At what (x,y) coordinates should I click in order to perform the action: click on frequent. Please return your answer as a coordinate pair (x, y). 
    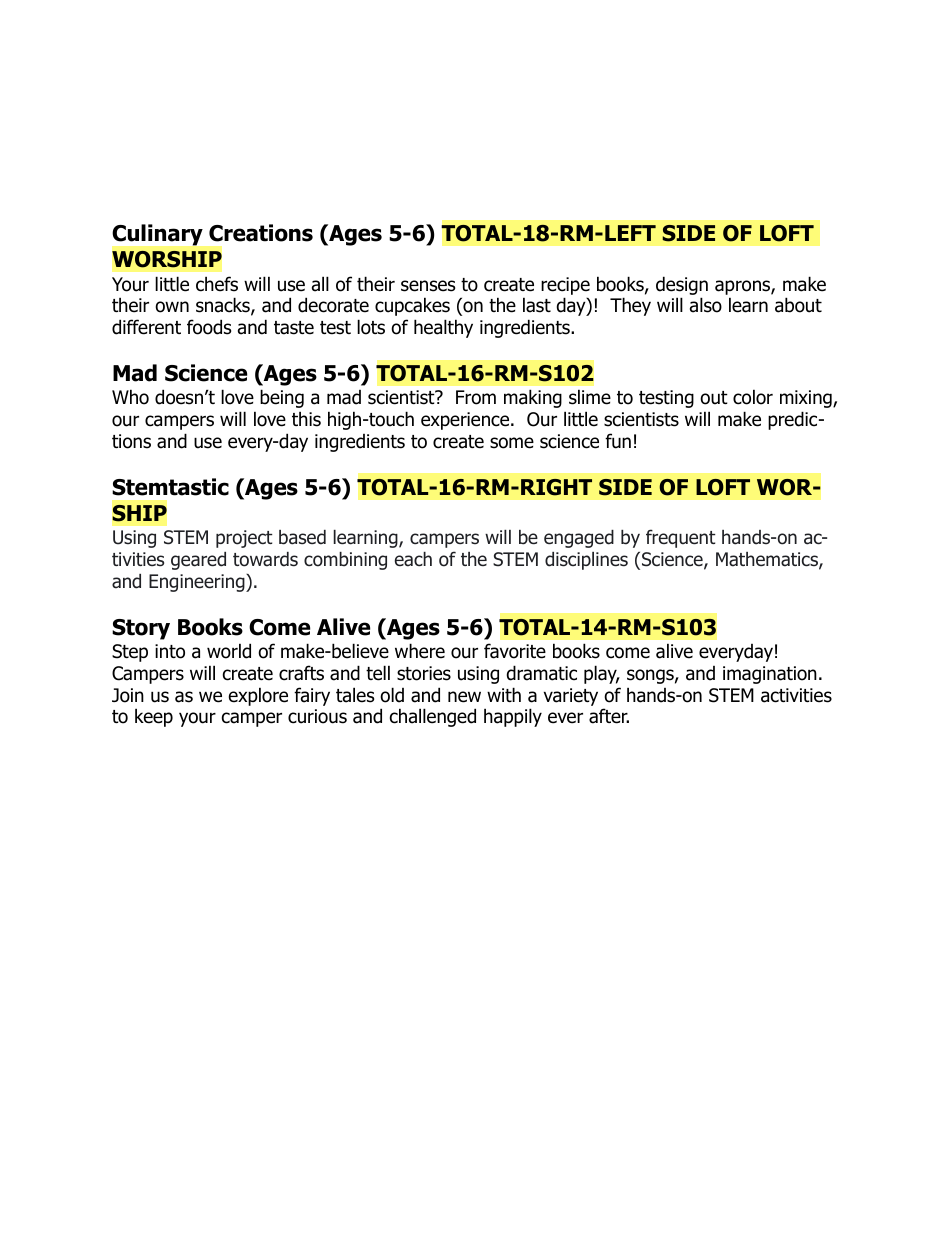
    Looking at the image, I should click on (681, 538).
